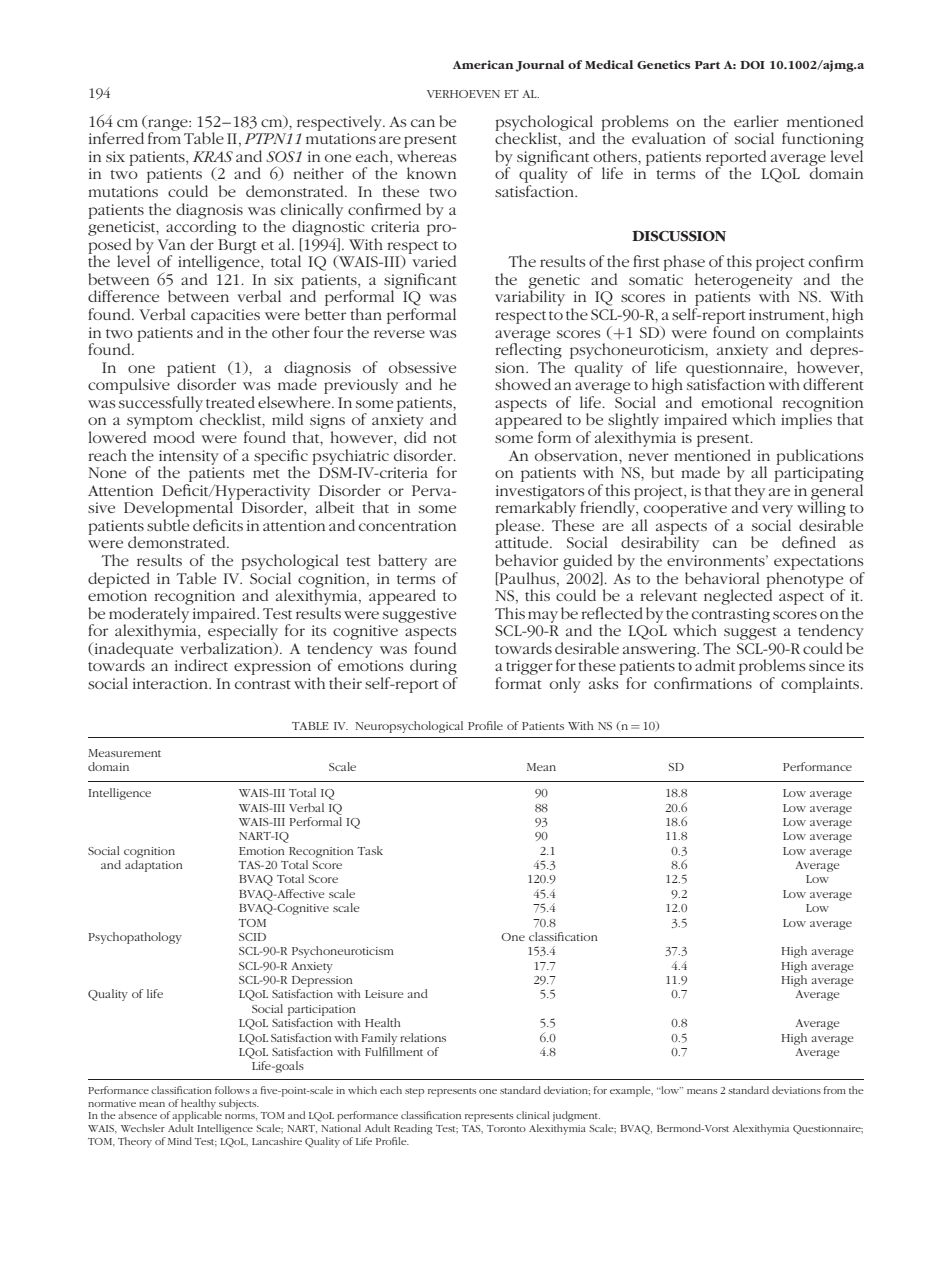  What do you see at coordinates (463, 94) in the image?
I see `VERHOEVEN` at bounding box center [463, 94].
